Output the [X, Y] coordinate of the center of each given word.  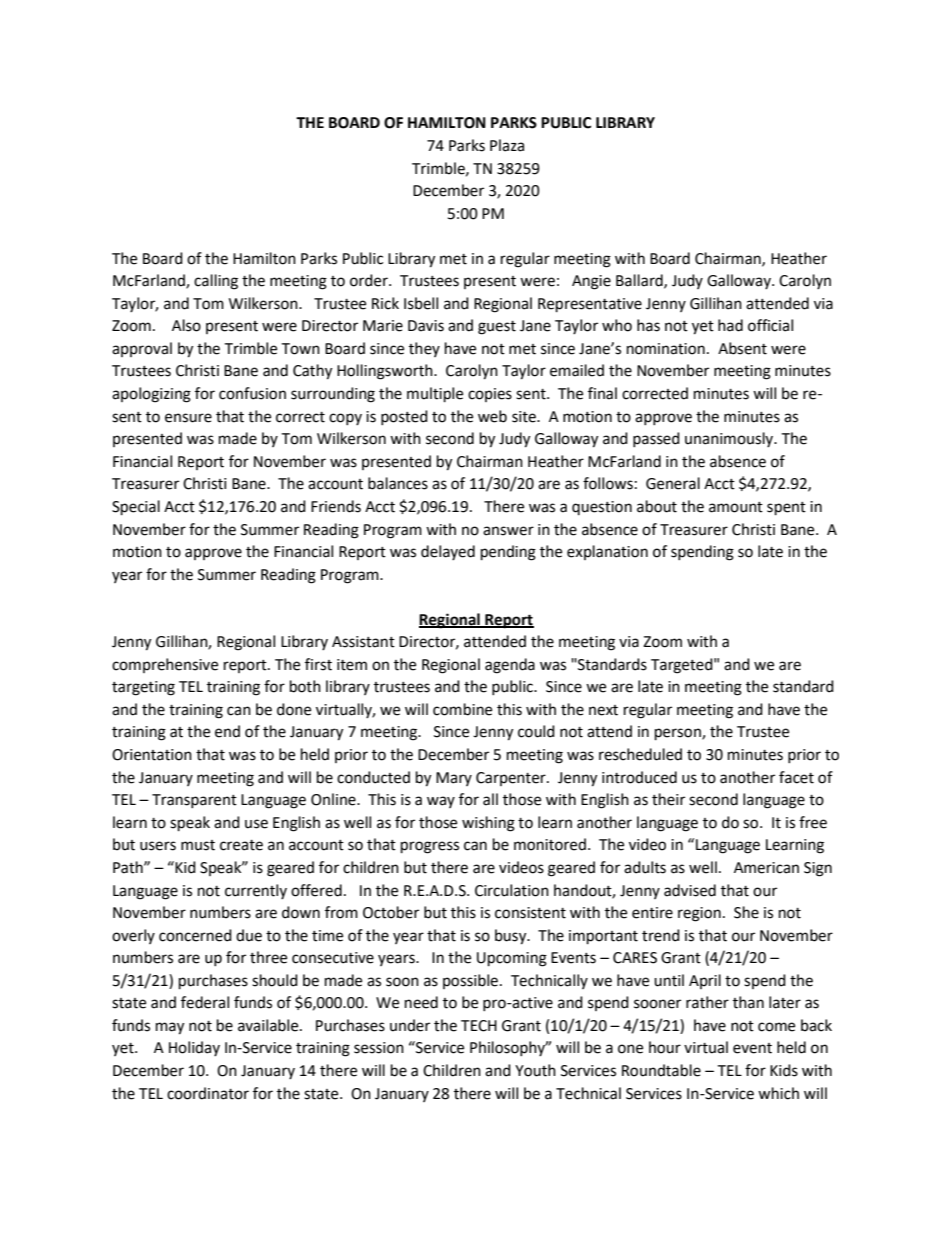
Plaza [507, 145]
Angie [591, 282]
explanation [607, 552]
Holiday [194, 1048]
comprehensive [165, 665]
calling [216, 282]
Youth [535, 1070]
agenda [510, 666]
